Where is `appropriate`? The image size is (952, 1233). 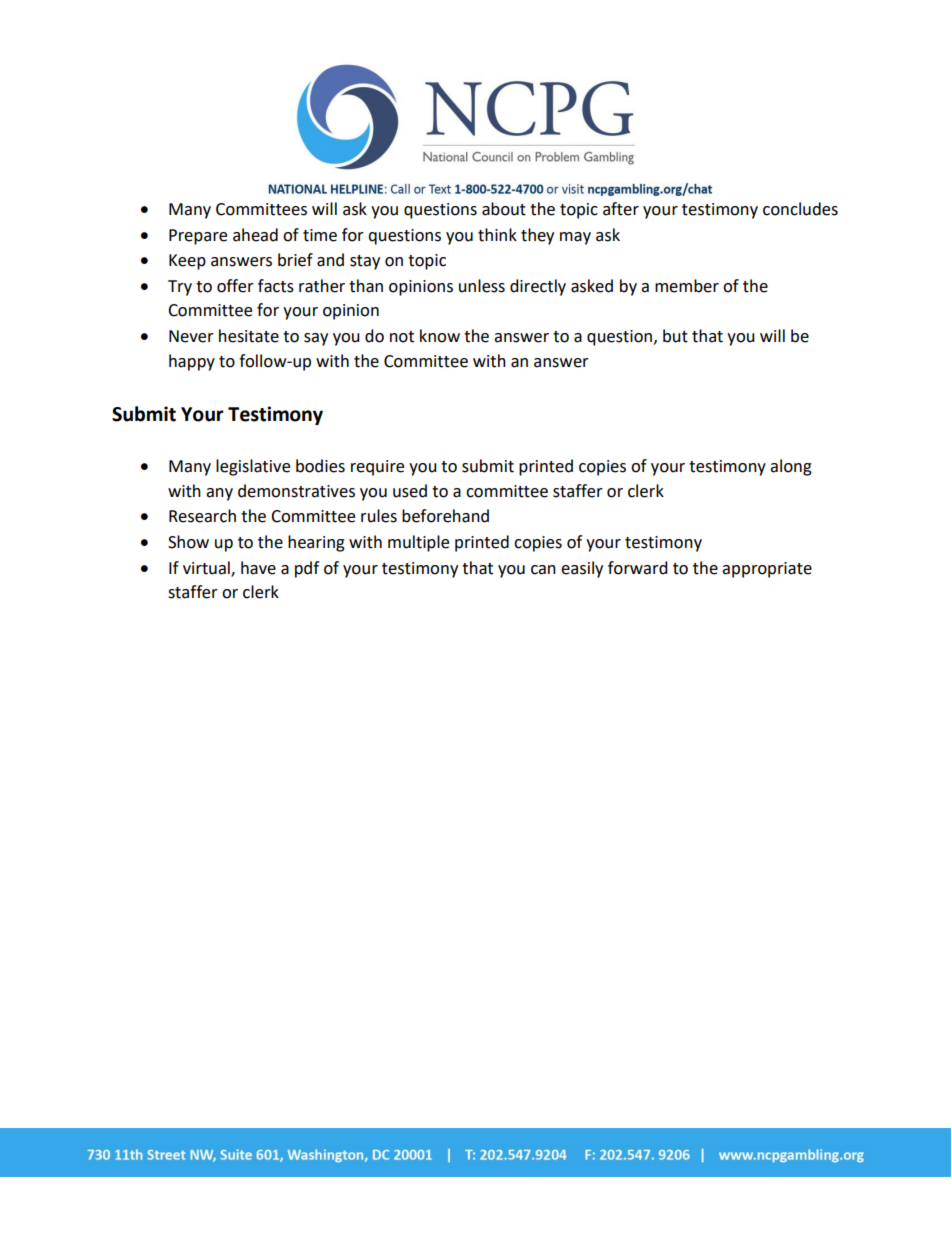 appropriate is located at coordinates (767, 570).
